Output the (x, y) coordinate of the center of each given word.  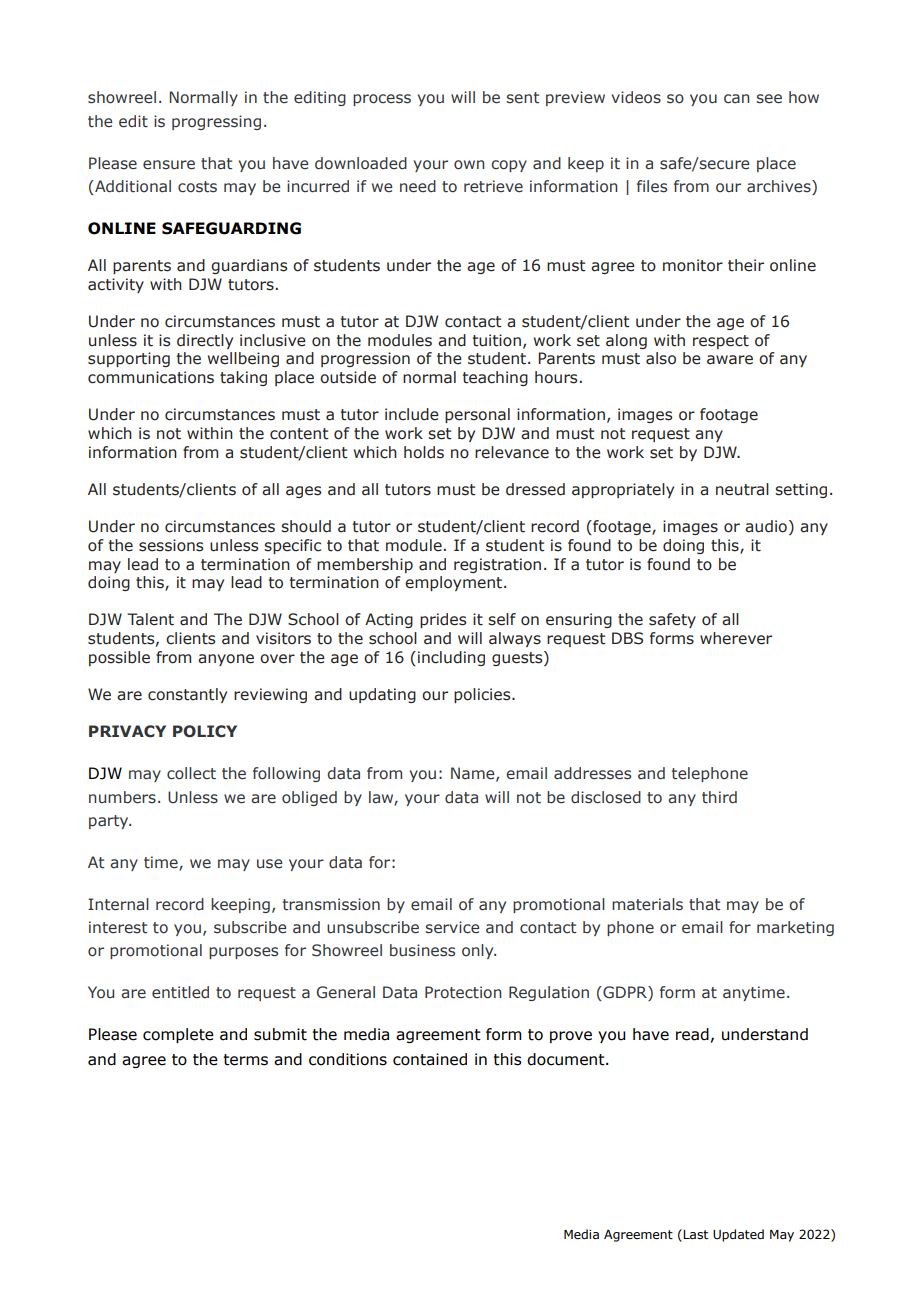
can (737, 98)
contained (430, 1059)
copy (509, 166)
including (451, 658)
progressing (216, 122)
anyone (226, 660)
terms (245, 1060)
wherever (736, 638)
